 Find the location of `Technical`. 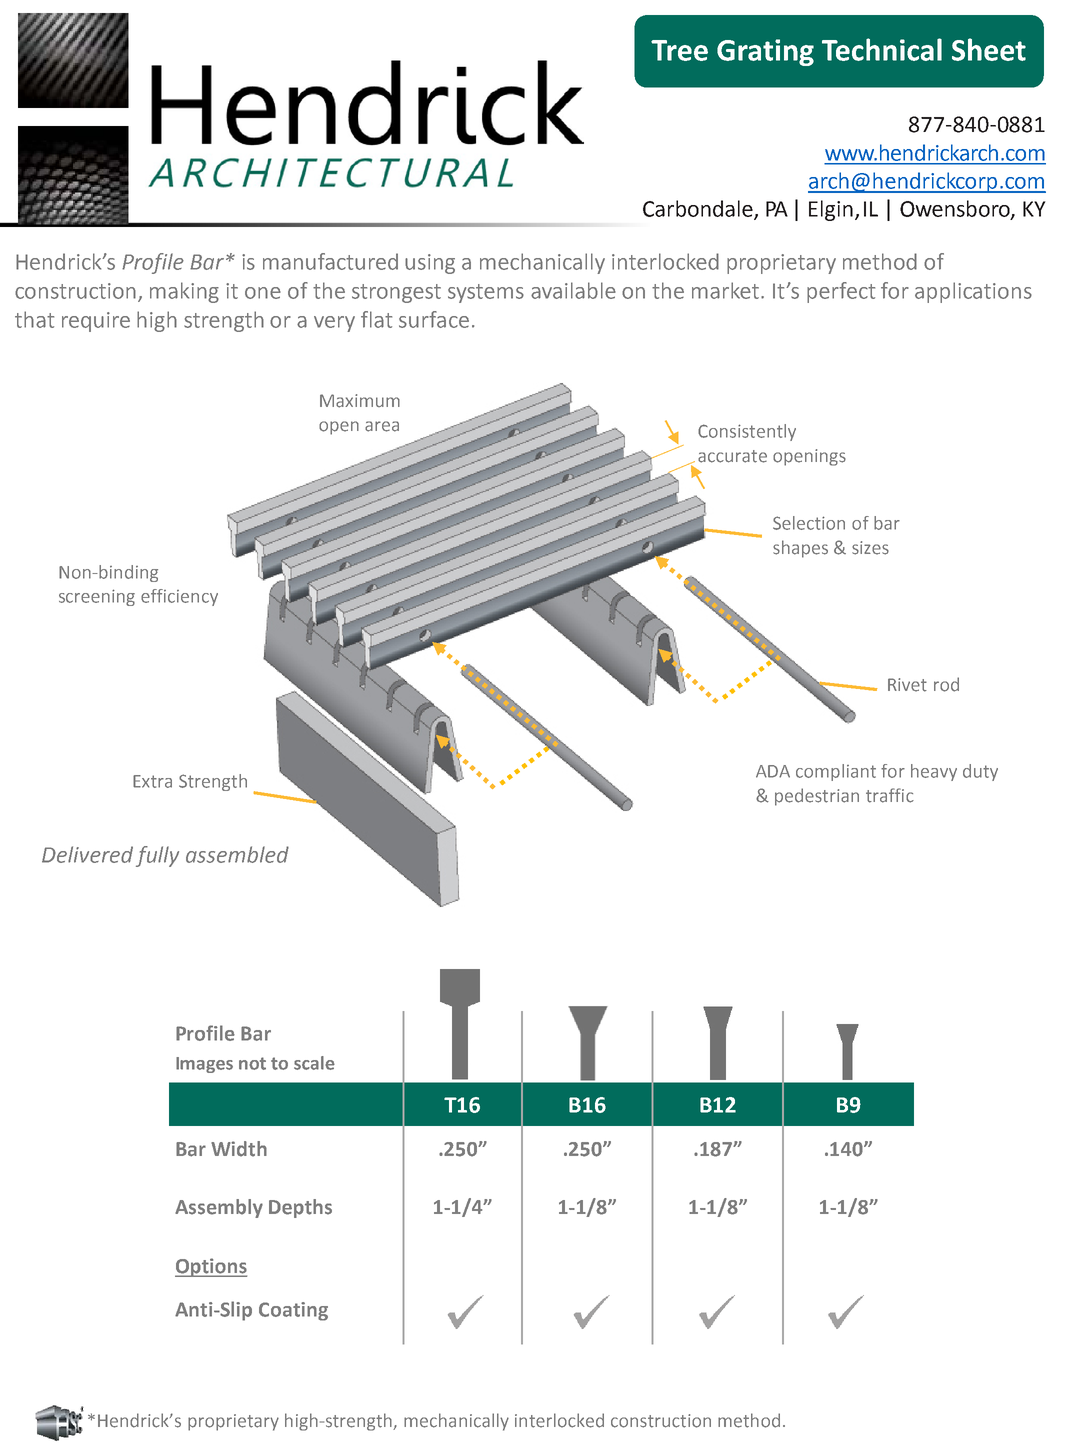

Technical is located at coordinates (882, 49).
